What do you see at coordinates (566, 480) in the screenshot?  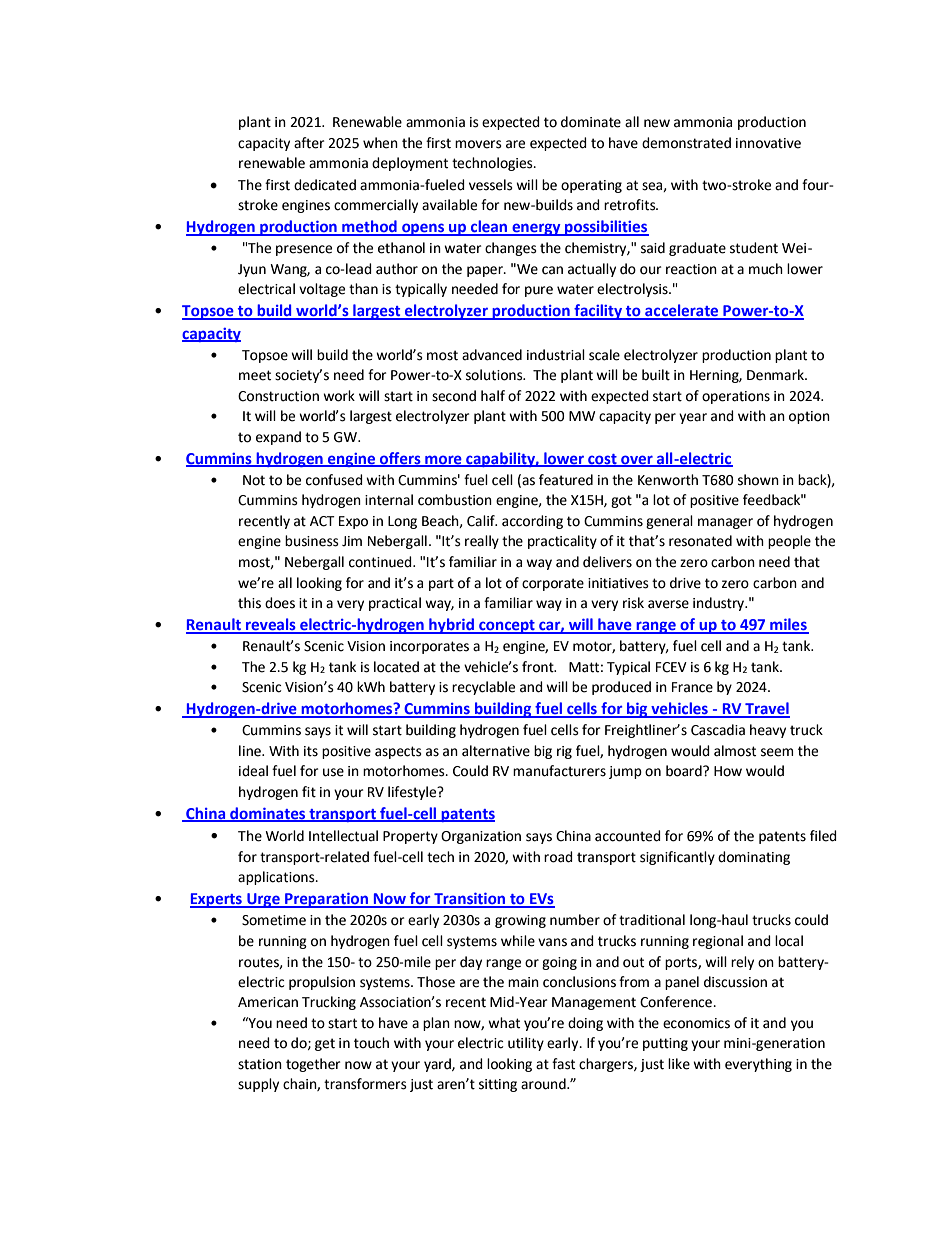 I see `featured` at bounding box center [566, 480].
